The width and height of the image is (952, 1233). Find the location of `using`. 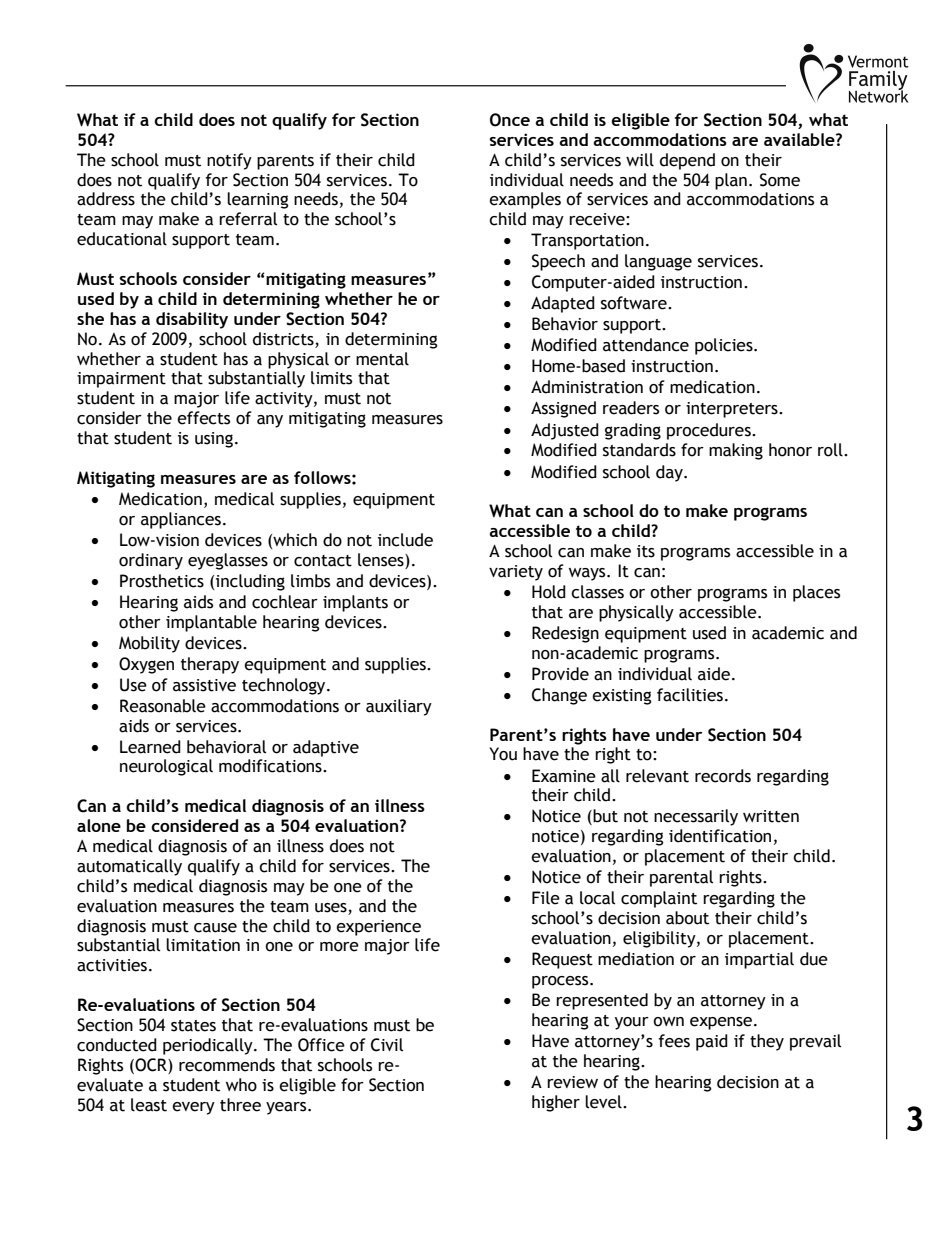

using is located at coordinates (214, 440).
